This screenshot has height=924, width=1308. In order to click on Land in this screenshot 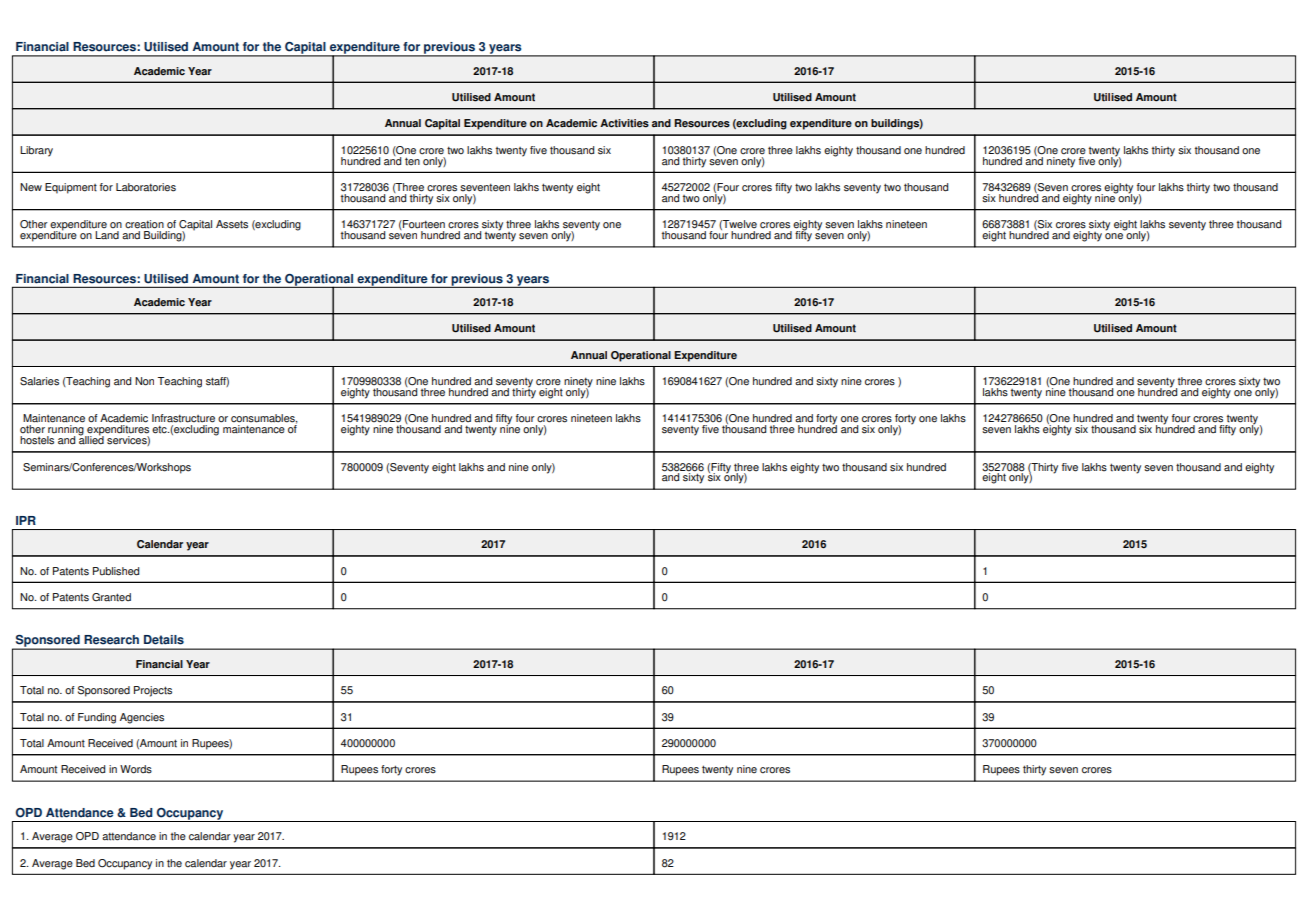, I will do `click(107, 235)`.
